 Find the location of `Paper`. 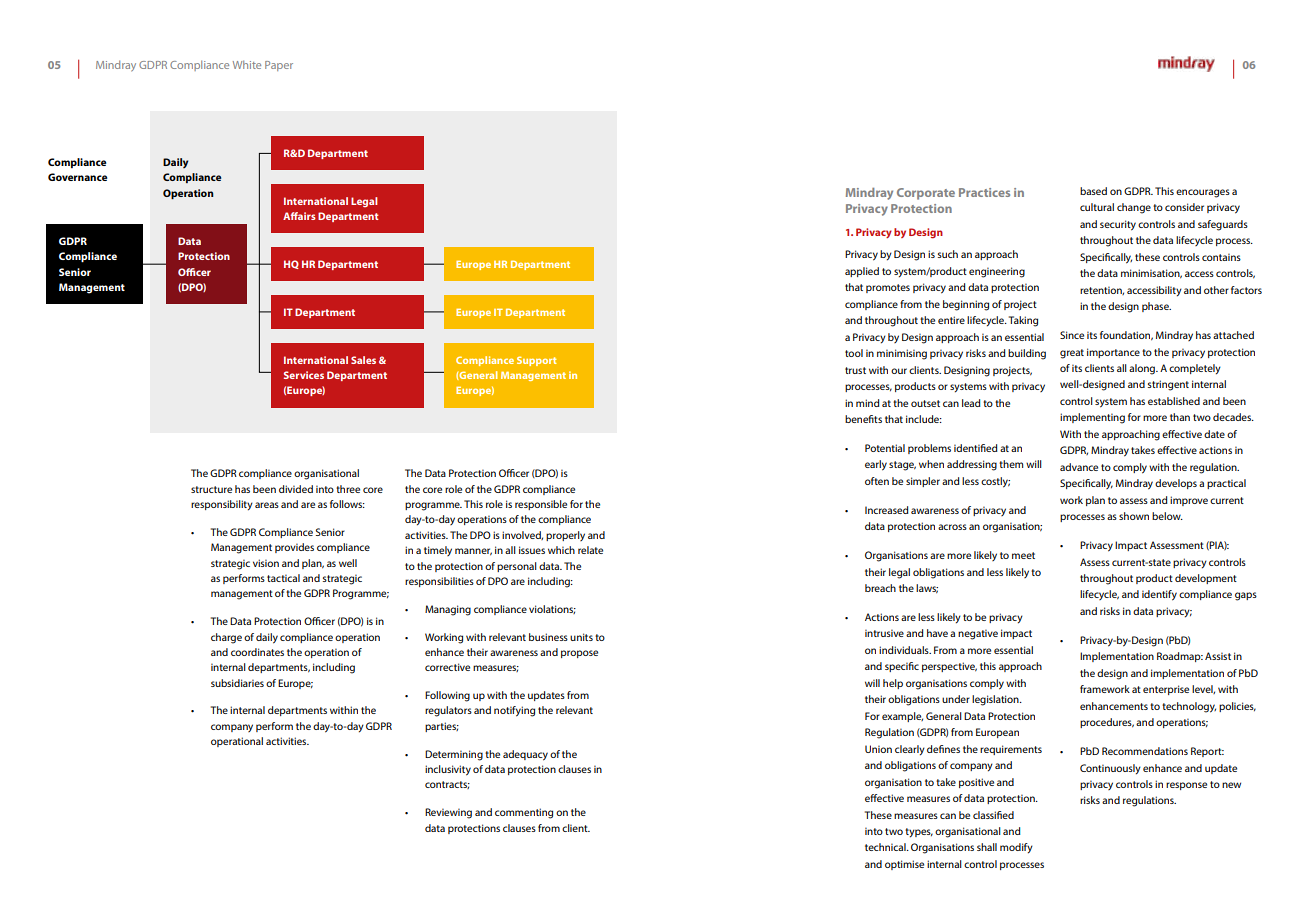

Paper is located at coordinates (279, 66).
